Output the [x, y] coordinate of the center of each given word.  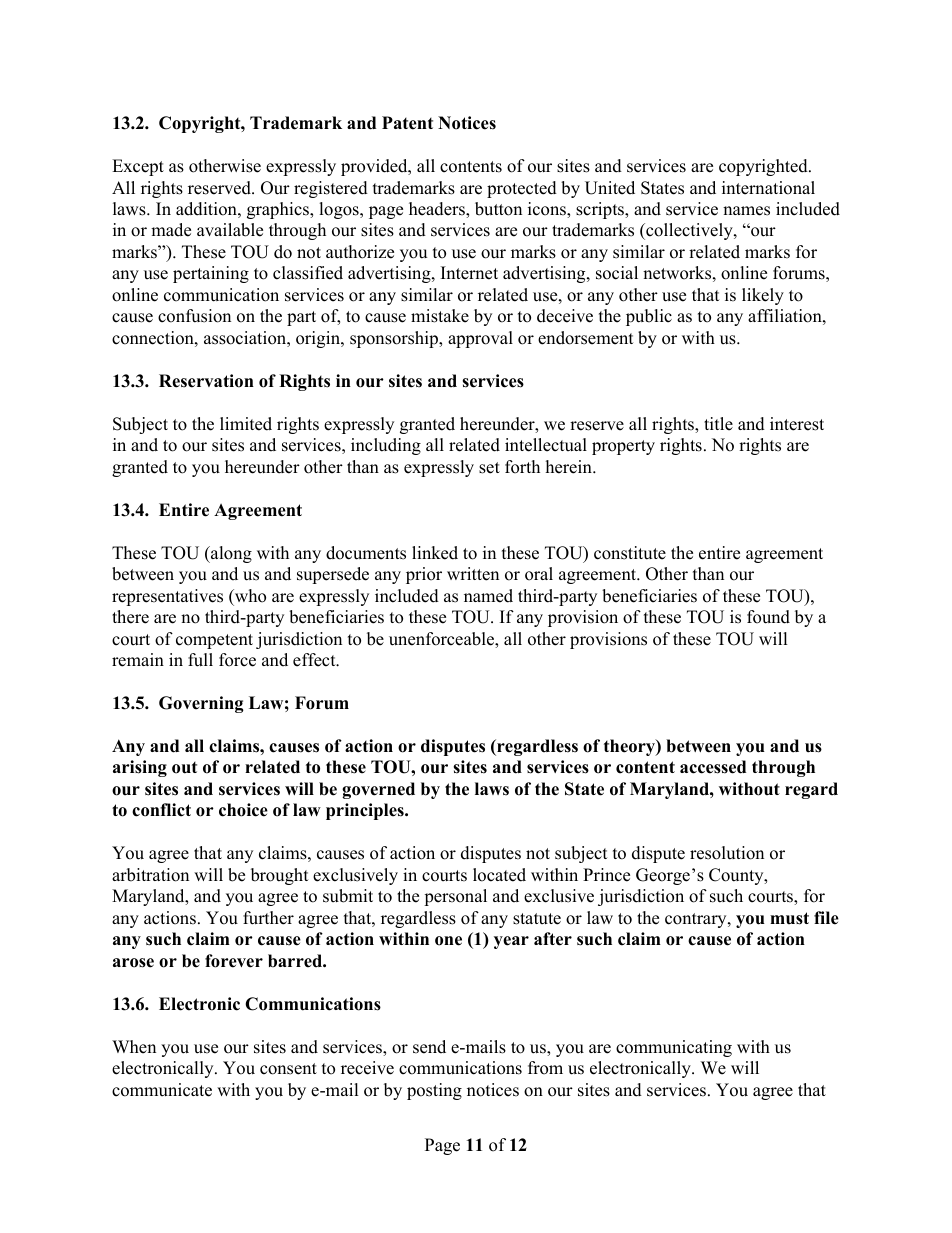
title [718, 424]
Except [138, 167]
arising [140, 768]
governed [378, 790]
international [768, 188]
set [489, 468]
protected [522, 189]
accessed [713, 767]
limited [246, 424]
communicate [162, 1090]
